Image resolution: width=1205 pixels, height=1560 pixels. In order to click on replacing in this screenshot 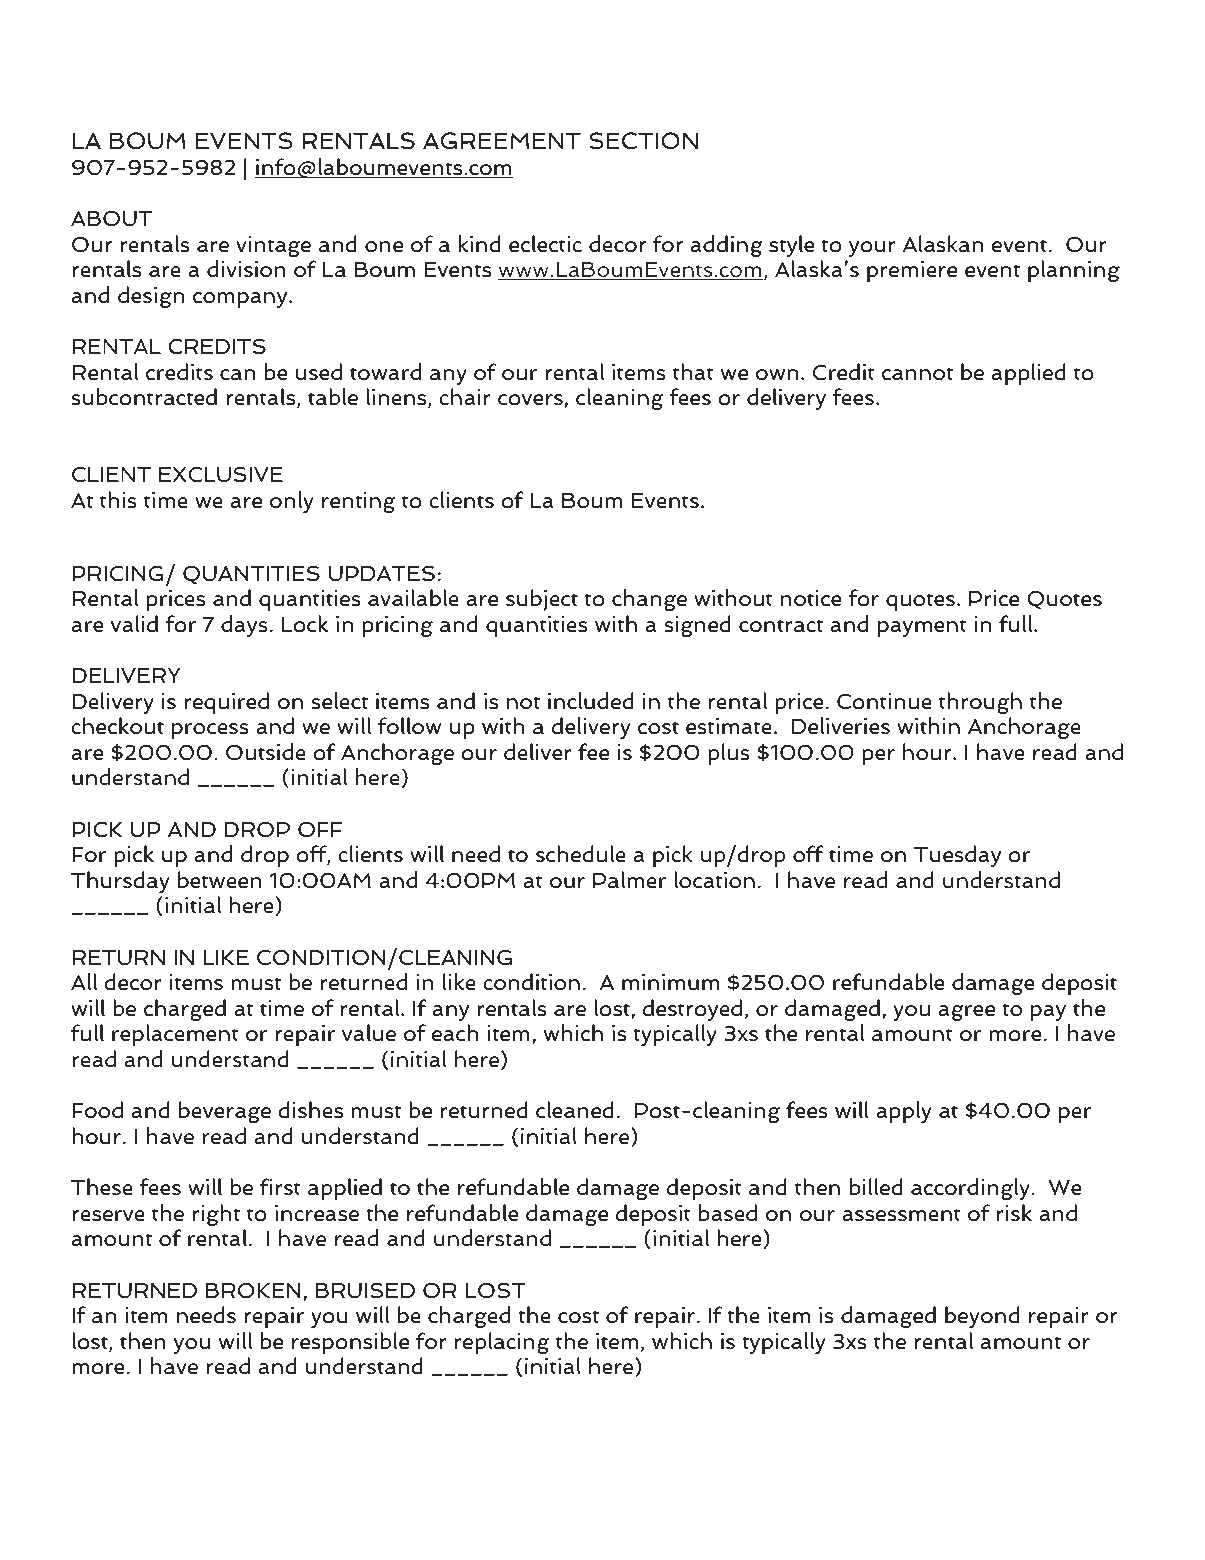, I will do `click(502, 1343)`.
